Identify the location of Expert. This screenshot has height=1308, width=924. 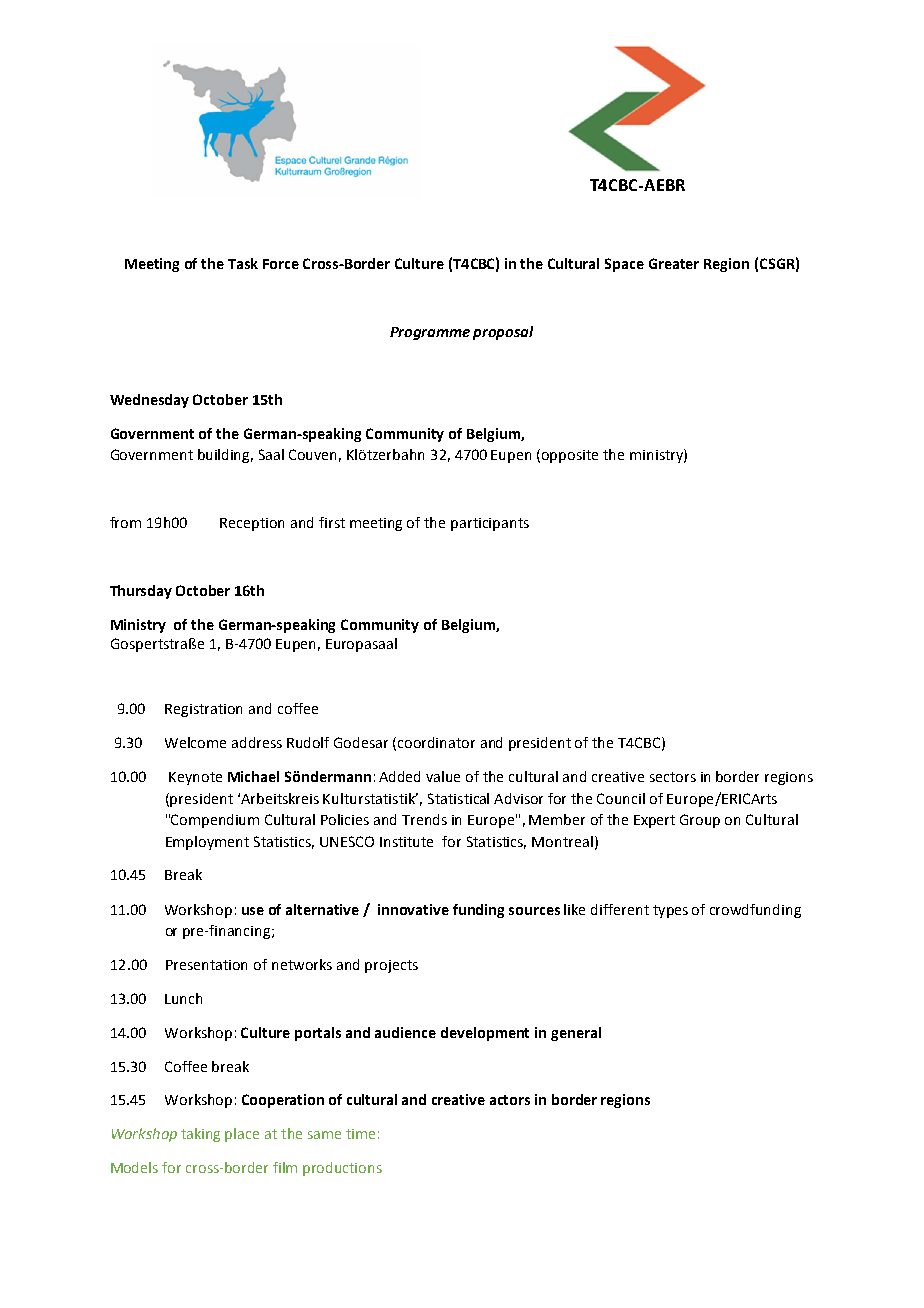
(654, 821).
